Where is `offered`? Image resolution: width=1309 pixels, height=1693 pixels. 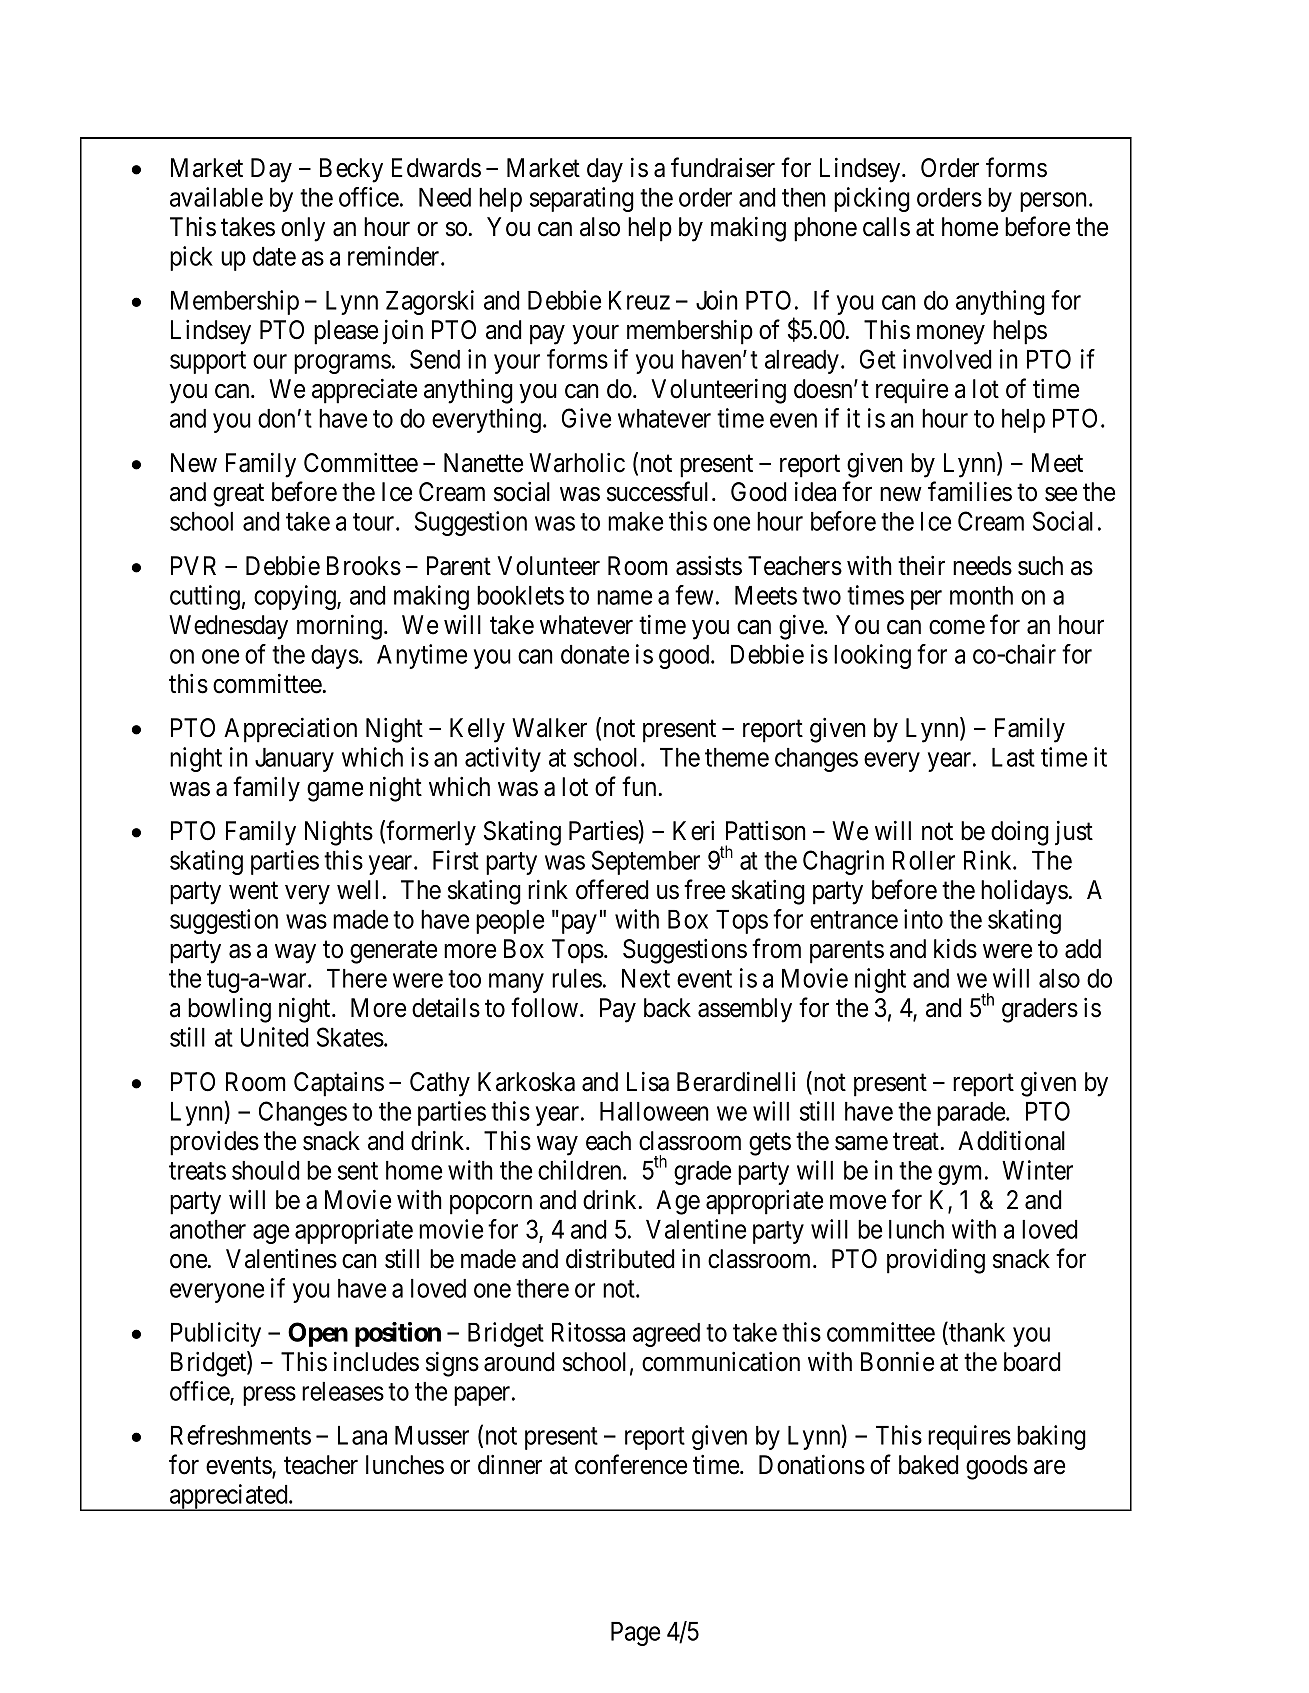
offered is located at coordinates (612, 889).
